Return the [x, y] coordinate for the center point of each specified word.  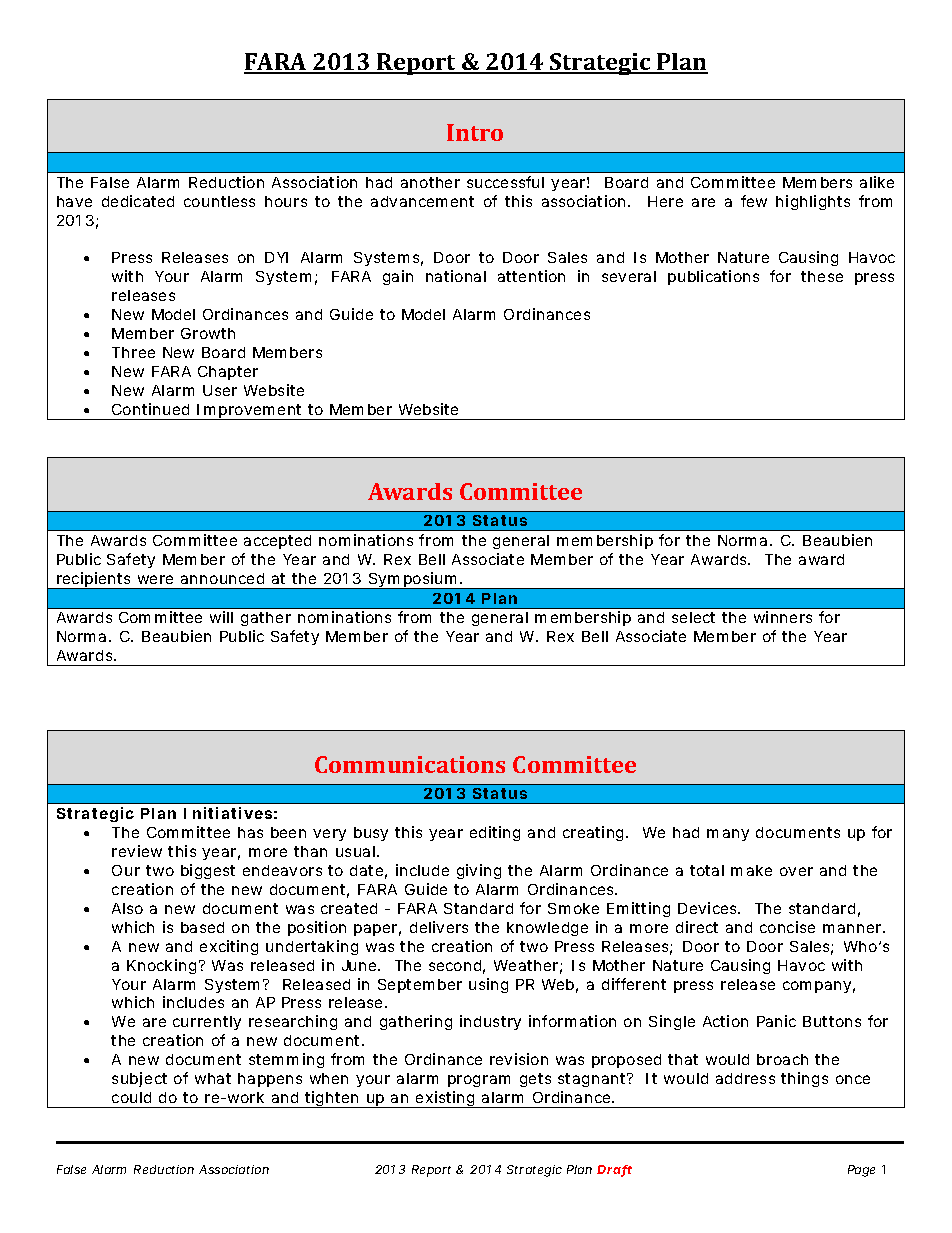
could [131, 1097]
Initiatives [228, 813]
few [754, 201]
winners [783, 617]
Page [861, 1171]
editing [495, 833]
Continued [150, 409]
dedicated [138, 201]
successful [505, 182]
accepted [277, 542]
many [728, 835]
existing [445, 1099]
